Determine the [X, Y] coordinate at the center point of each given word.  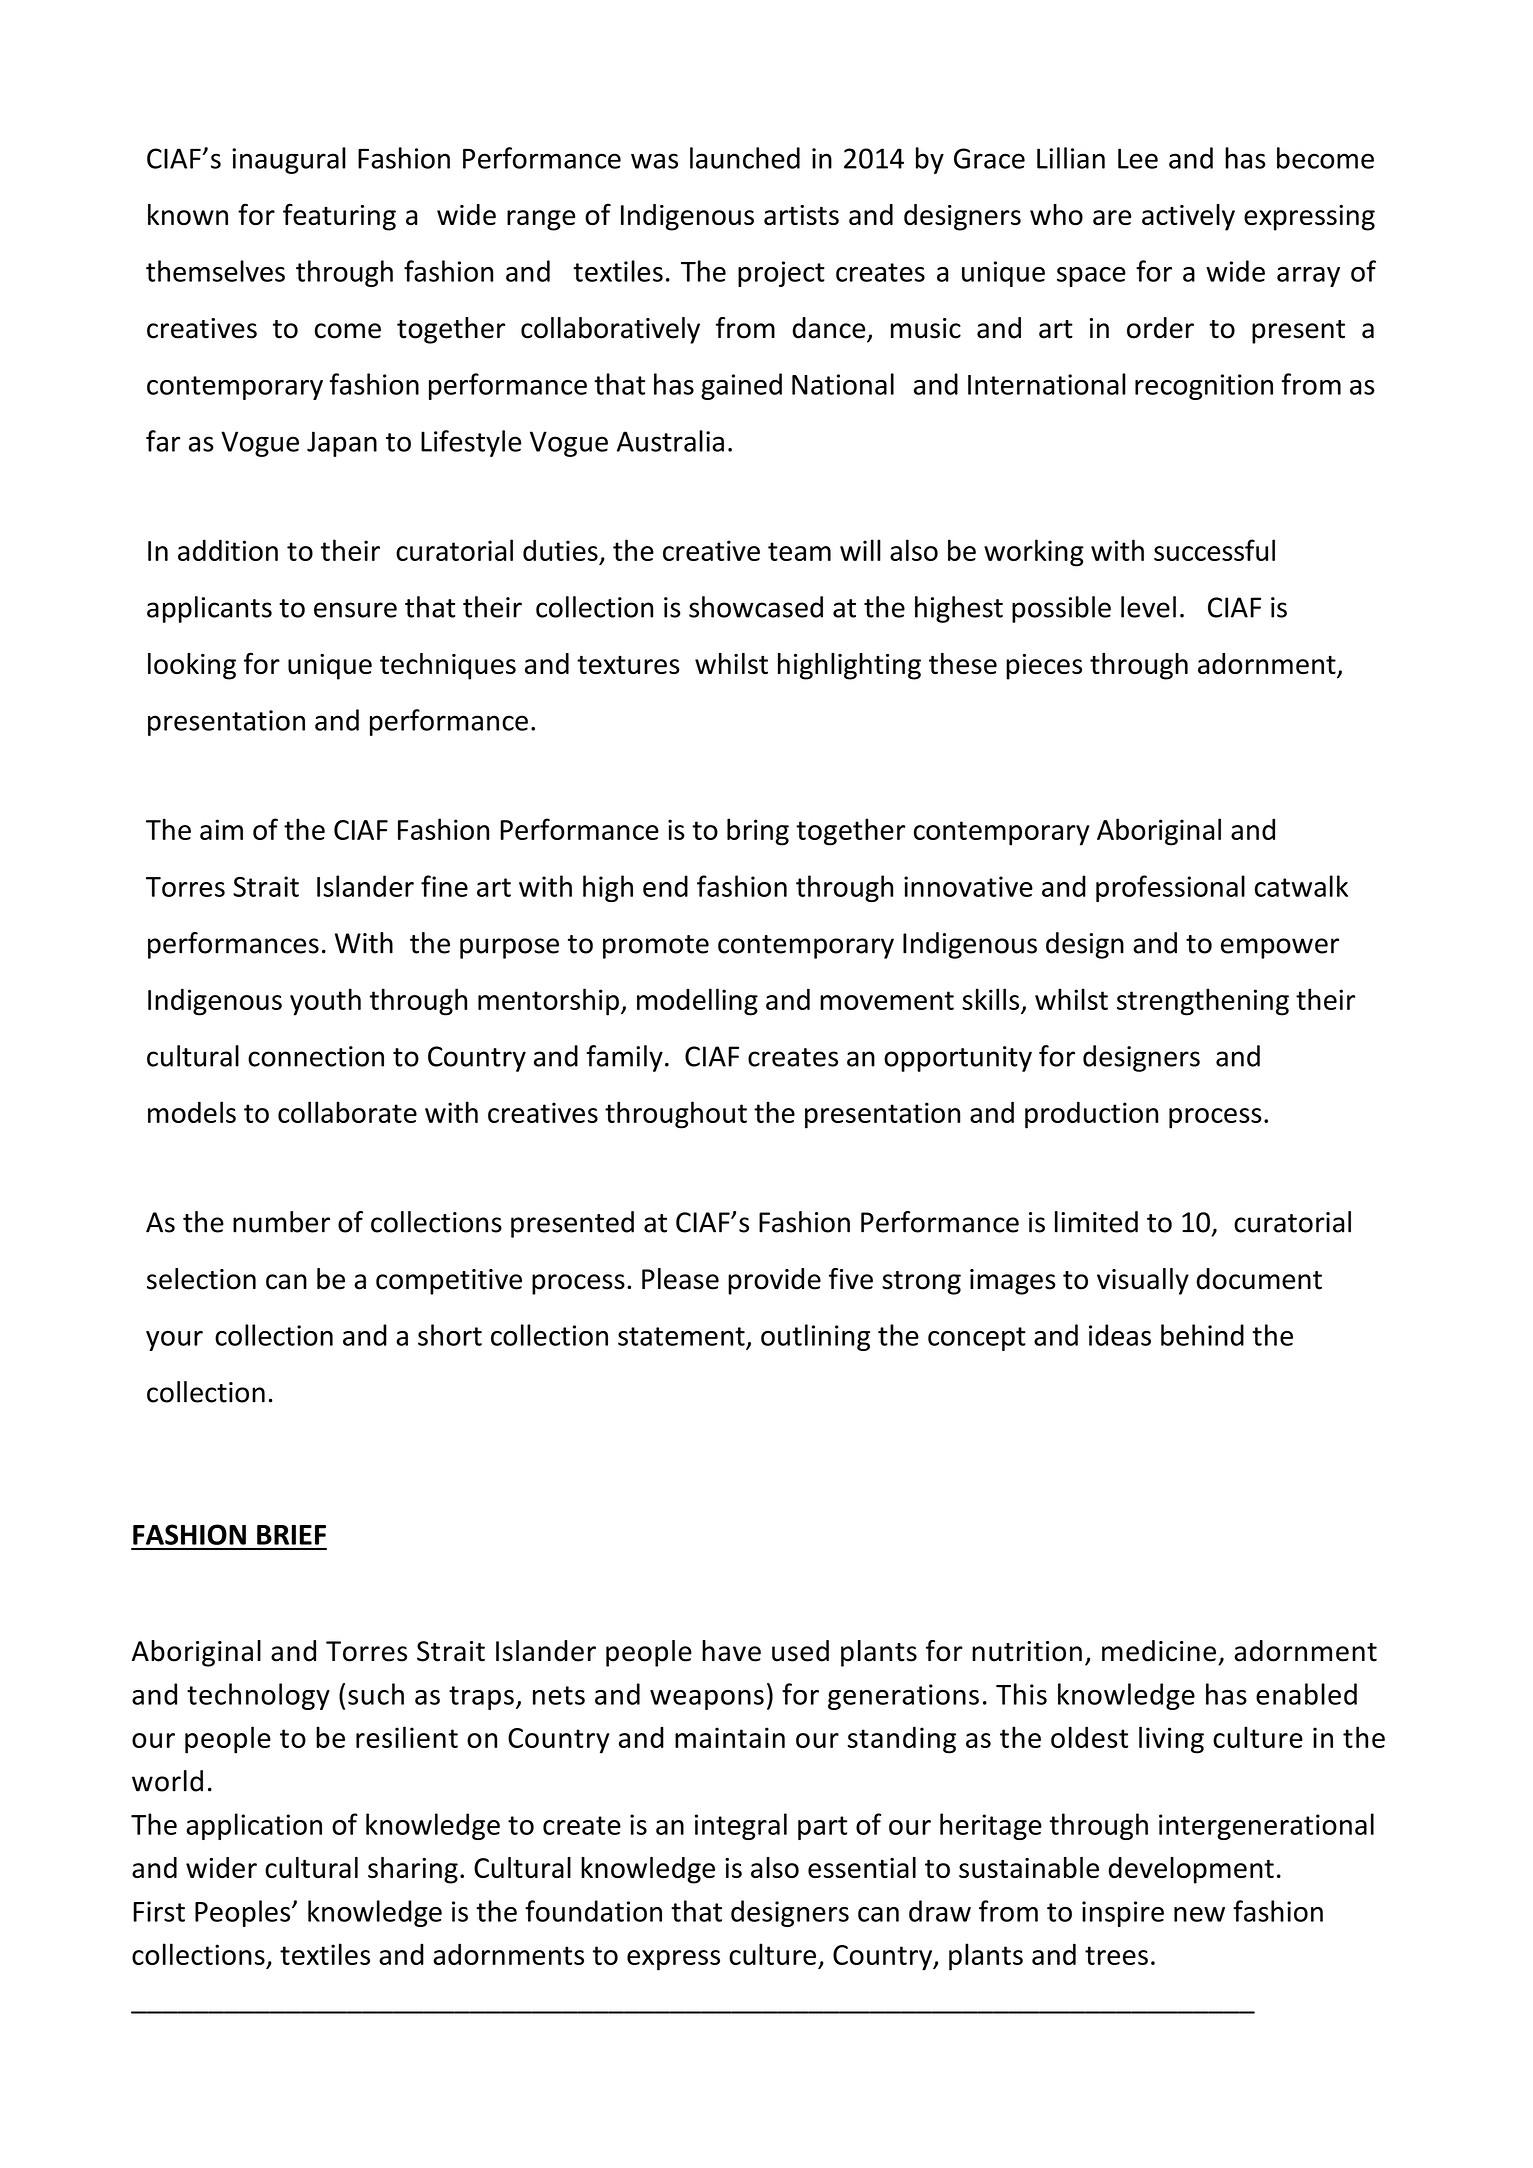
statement [681, 1336]
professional [1170, 888]
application [254, 1826]
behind [1202, 1335]
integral [741, 1826]
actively [1188, 217]
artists [801, 215]
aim [221, 829]
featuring [339, 217]
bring [758, 832]
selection [201, 1279]
